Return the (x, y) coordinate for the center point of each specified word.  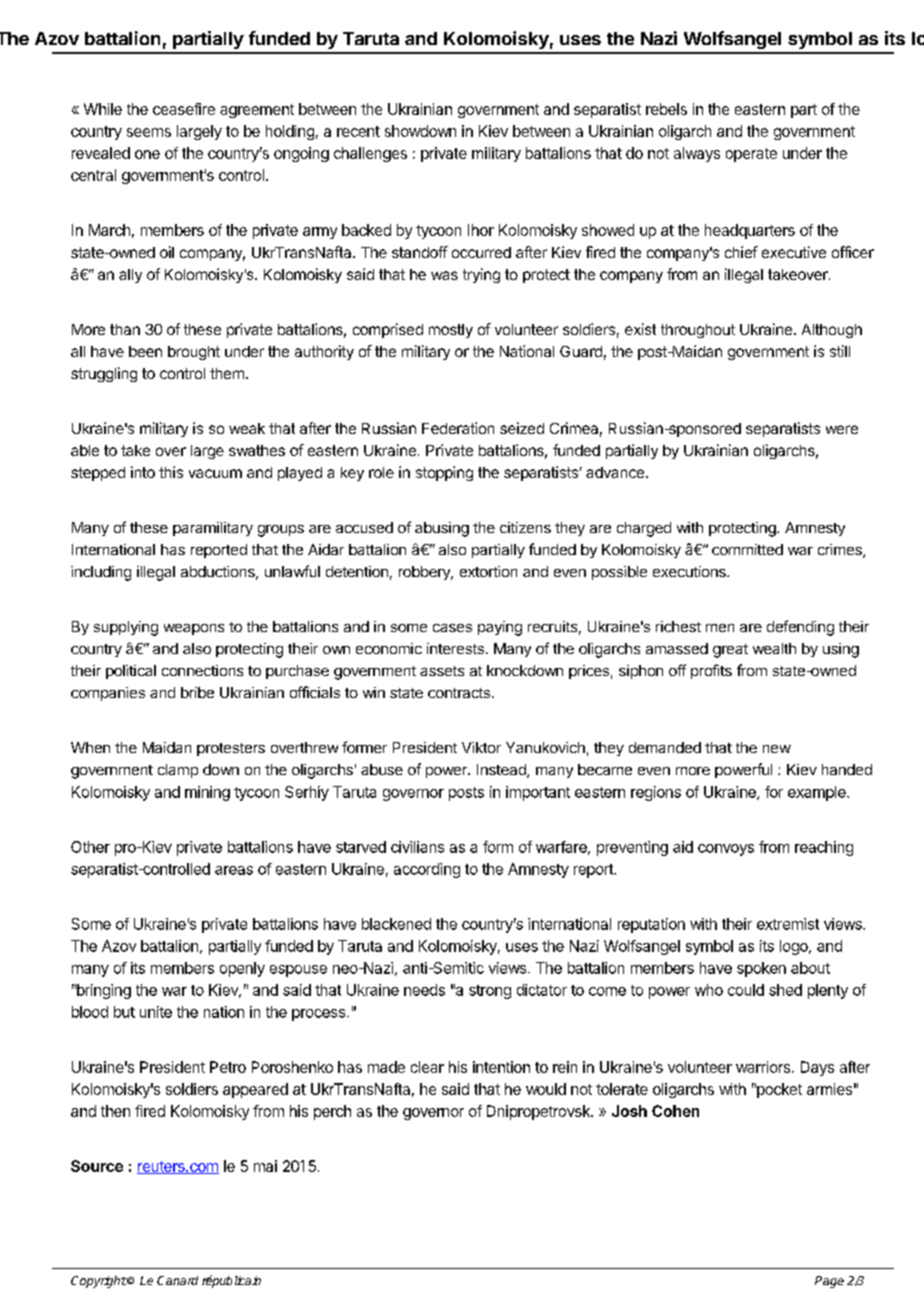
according (427, 870)
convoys (726, 850)
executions (690, 571)
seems (149, 132)
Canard (177, 1280)
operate (751, 155)
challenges (370, 154)
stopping (444, 473)
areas (234, 870)
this (171, 472)
